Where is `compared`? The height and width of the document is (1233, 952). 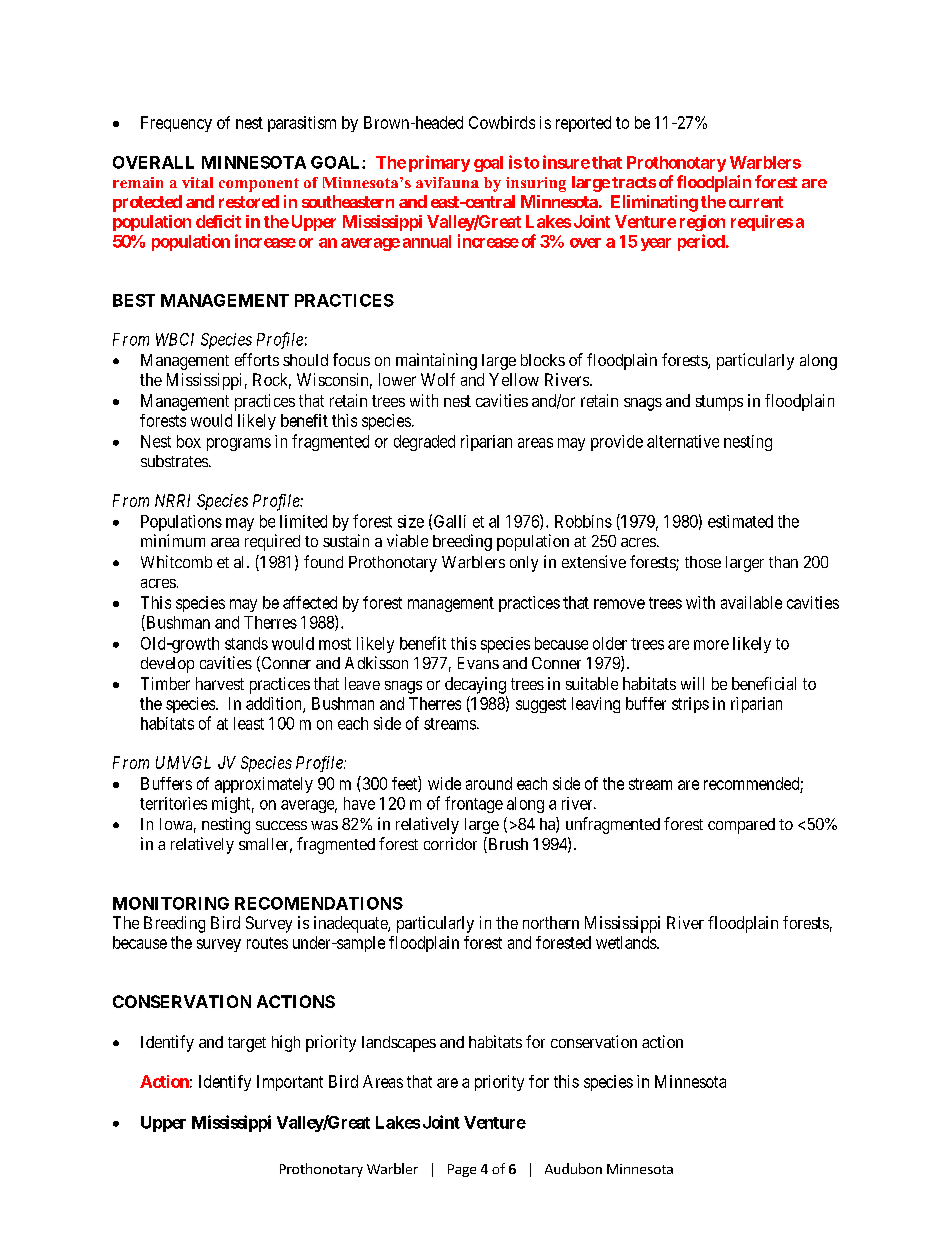 compared is located at coordinates (741, 826).
